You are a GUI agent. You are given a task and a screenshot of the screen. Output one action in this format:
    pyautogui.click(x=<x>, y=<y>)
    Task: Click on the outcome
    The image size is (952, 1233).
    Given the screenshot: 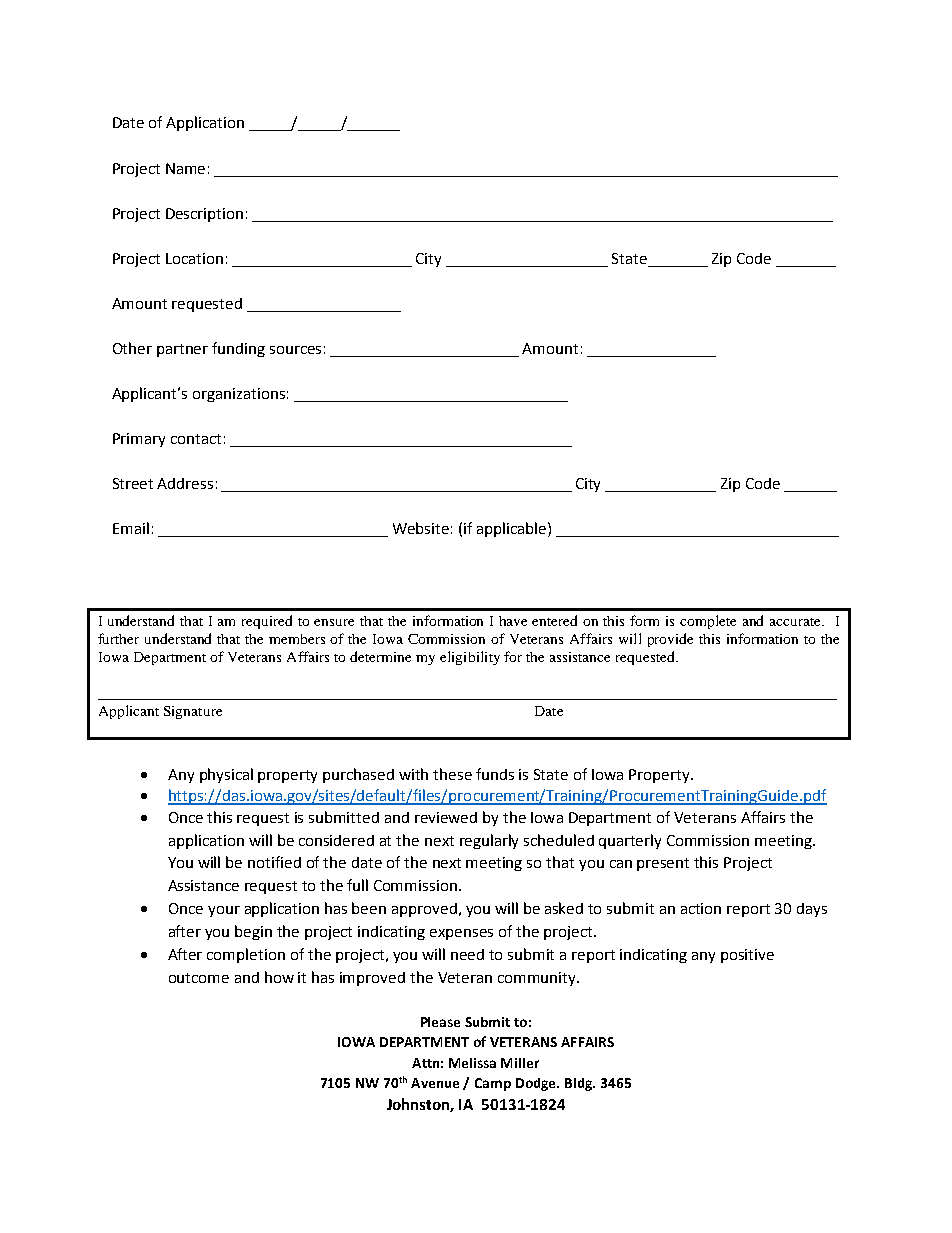 What is the action you would take?
    pyautogui.click(x=199, y=978)
